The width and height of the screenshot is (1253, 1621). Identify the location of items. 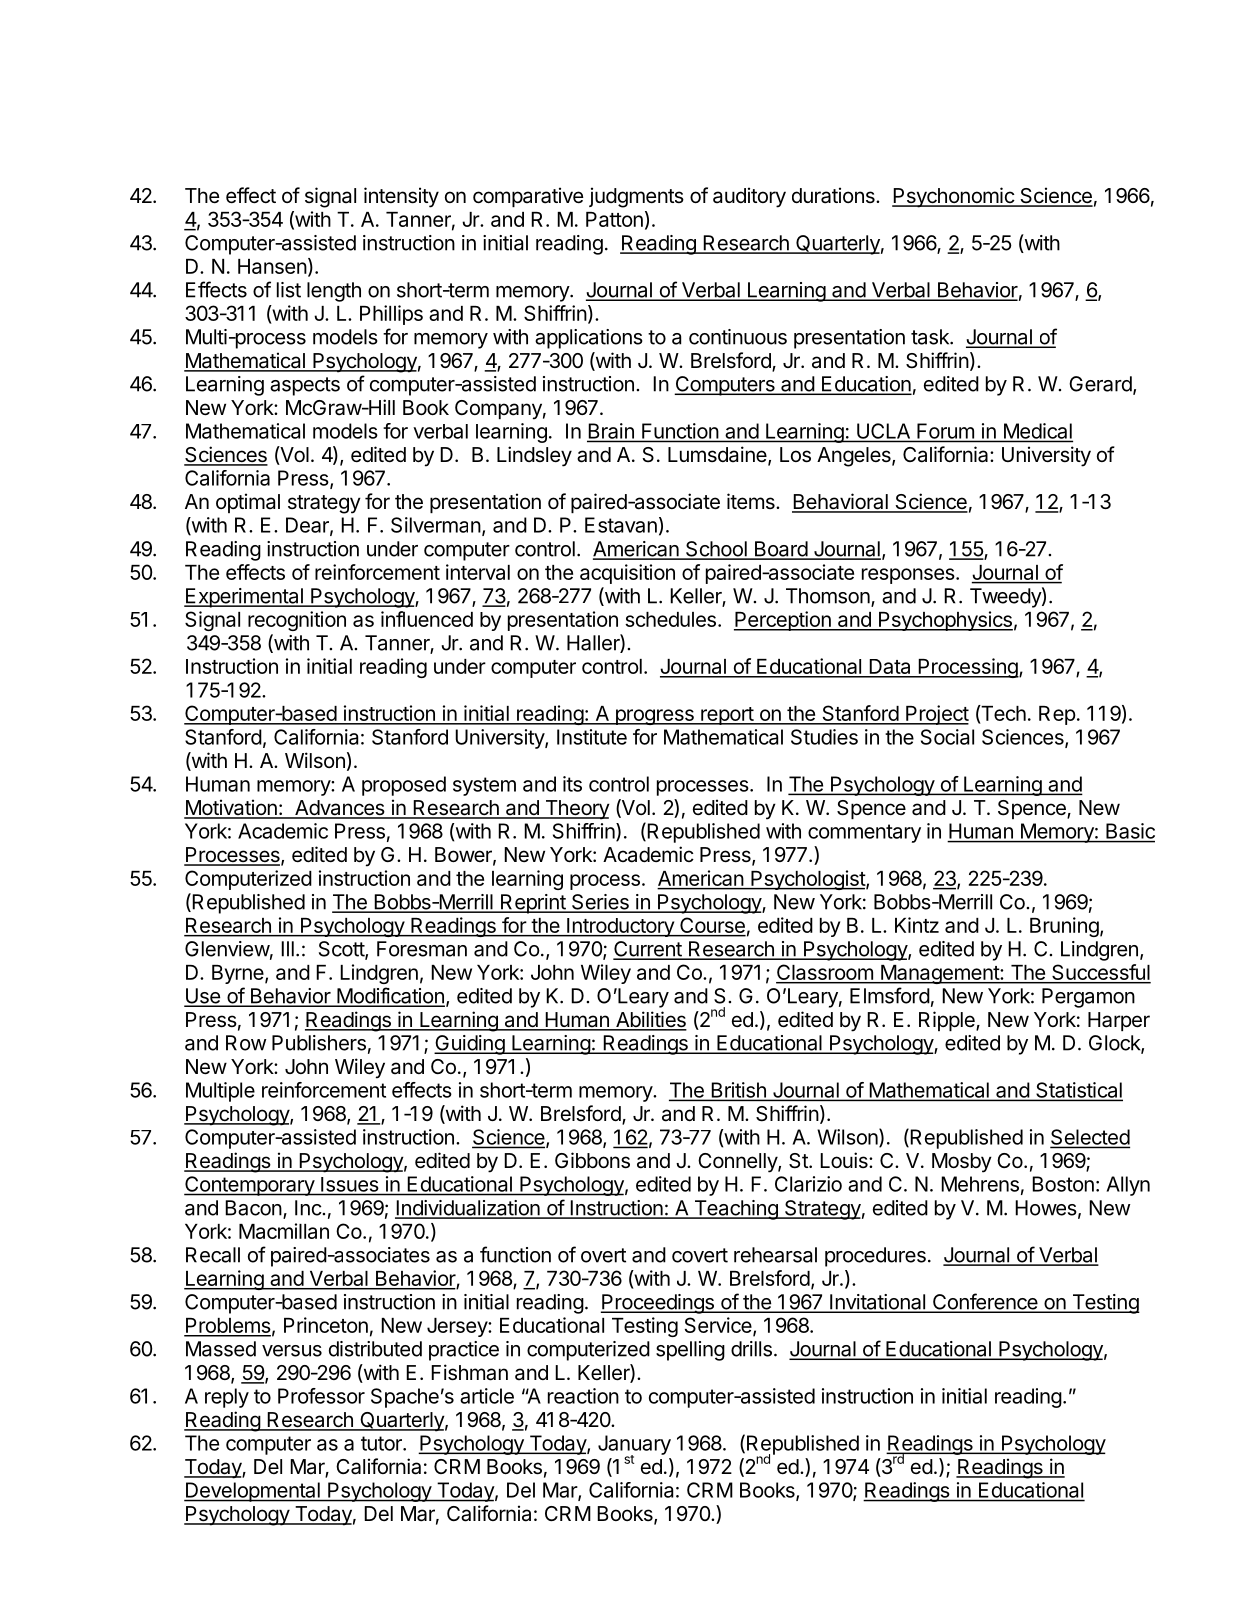
(752, 501).
